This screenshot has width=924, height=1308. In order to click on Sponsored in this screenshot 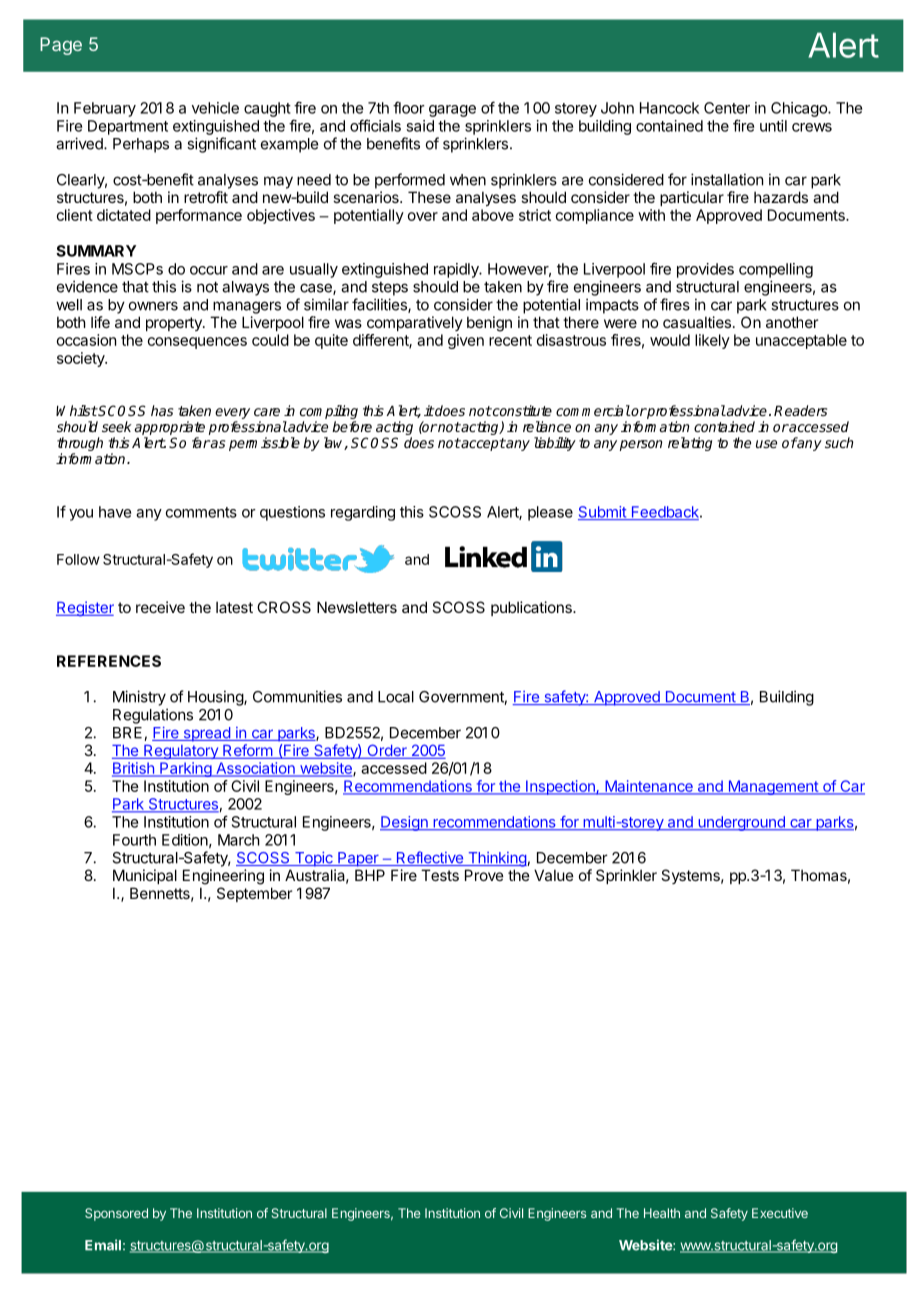, I will do `click(116, 1214)`.
